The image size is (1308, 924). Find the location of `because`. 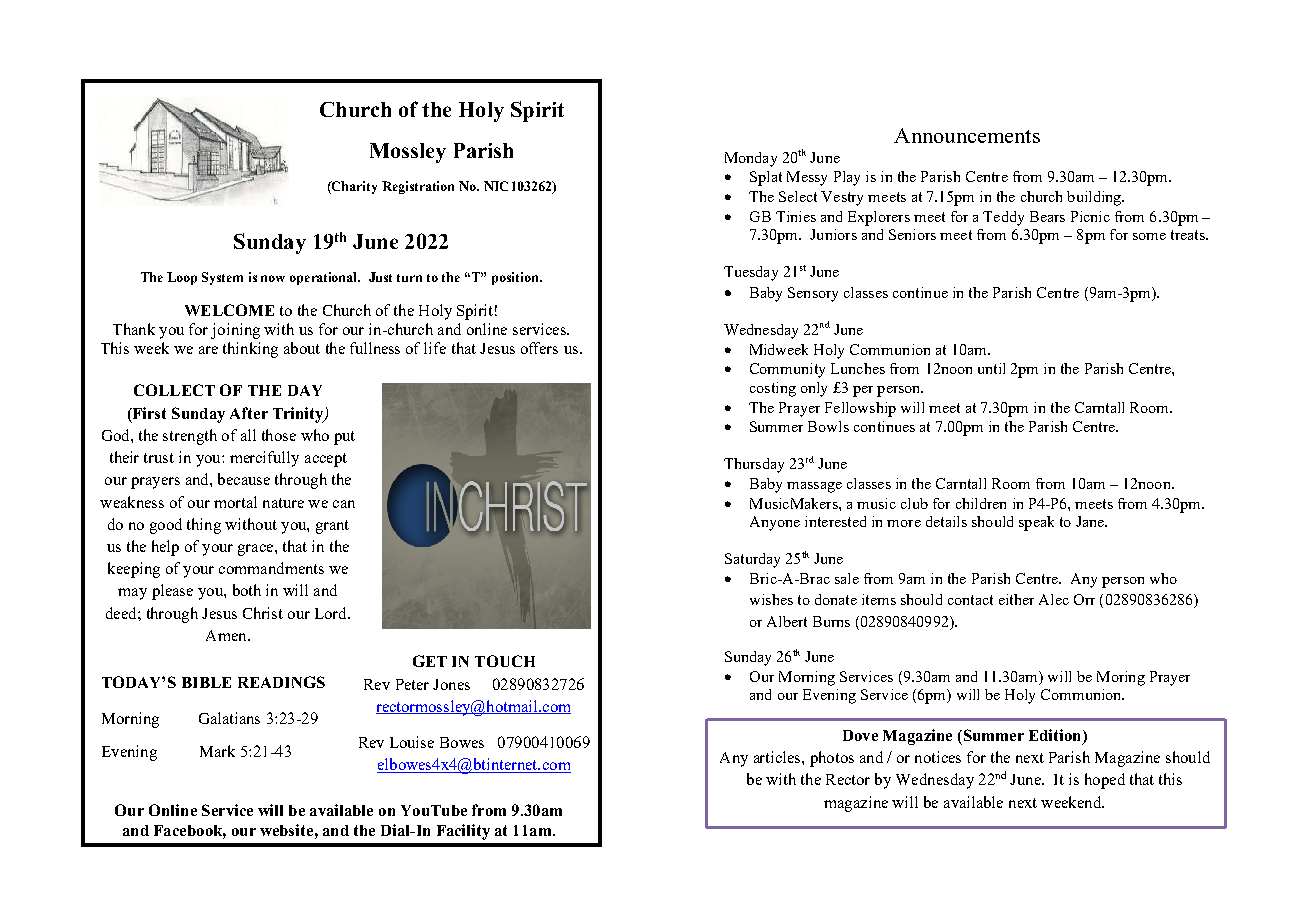

because is located at coordinates (244, 479).
